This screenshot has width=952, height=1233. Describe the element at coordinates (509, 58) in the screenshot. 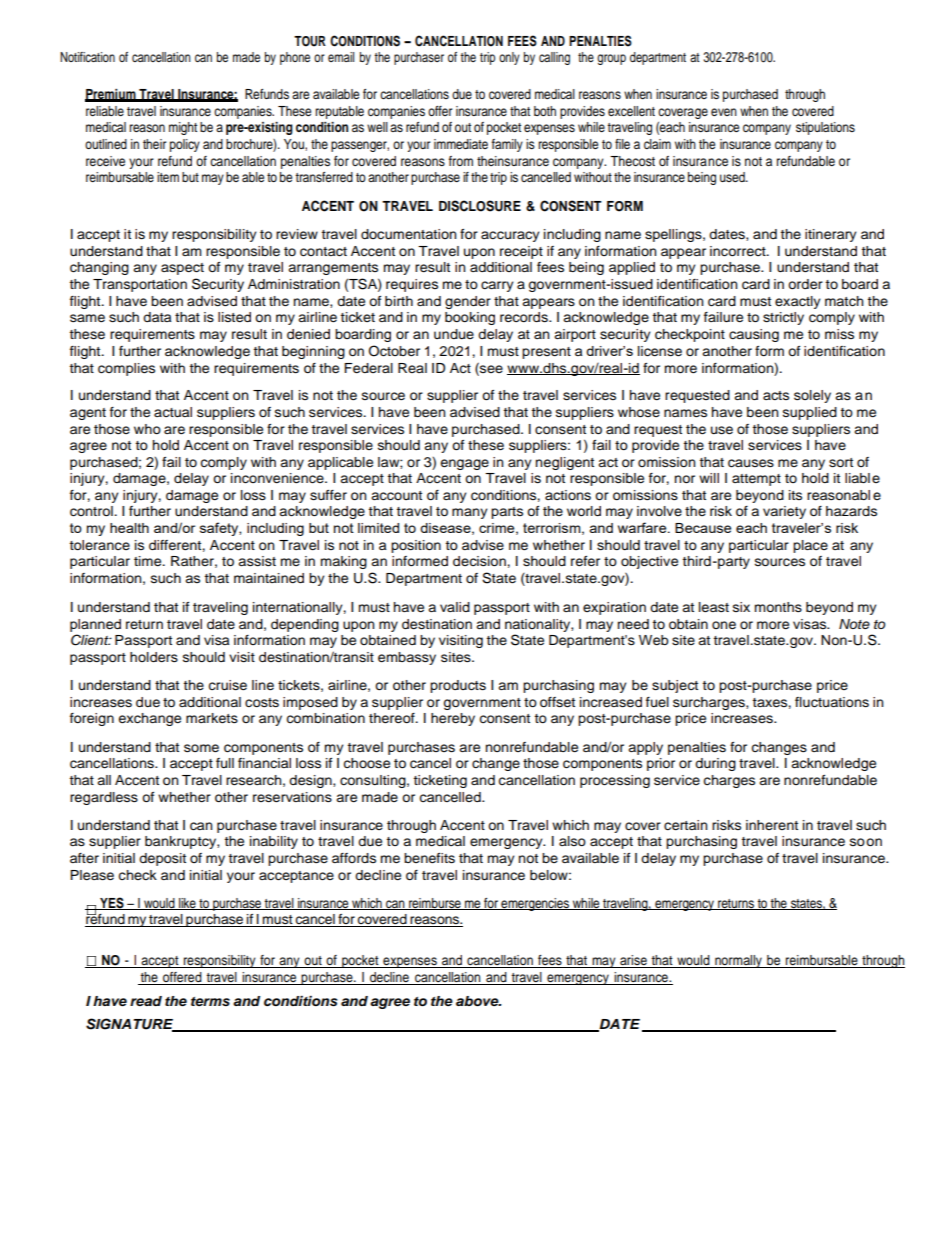

I see `only` at that location.
